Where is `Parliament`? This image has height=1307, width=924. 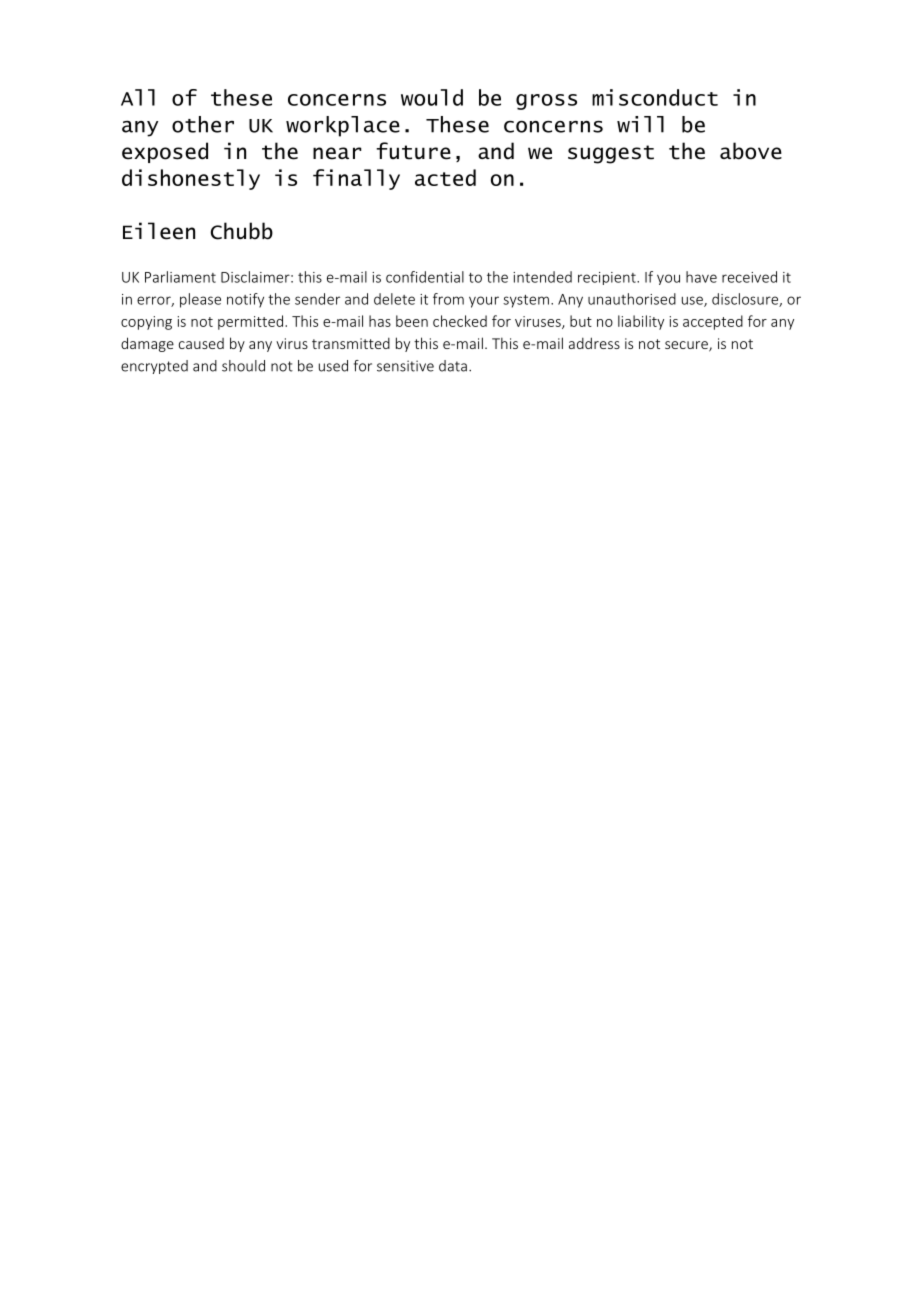
Parliament is located at coordinates (180, 277).
